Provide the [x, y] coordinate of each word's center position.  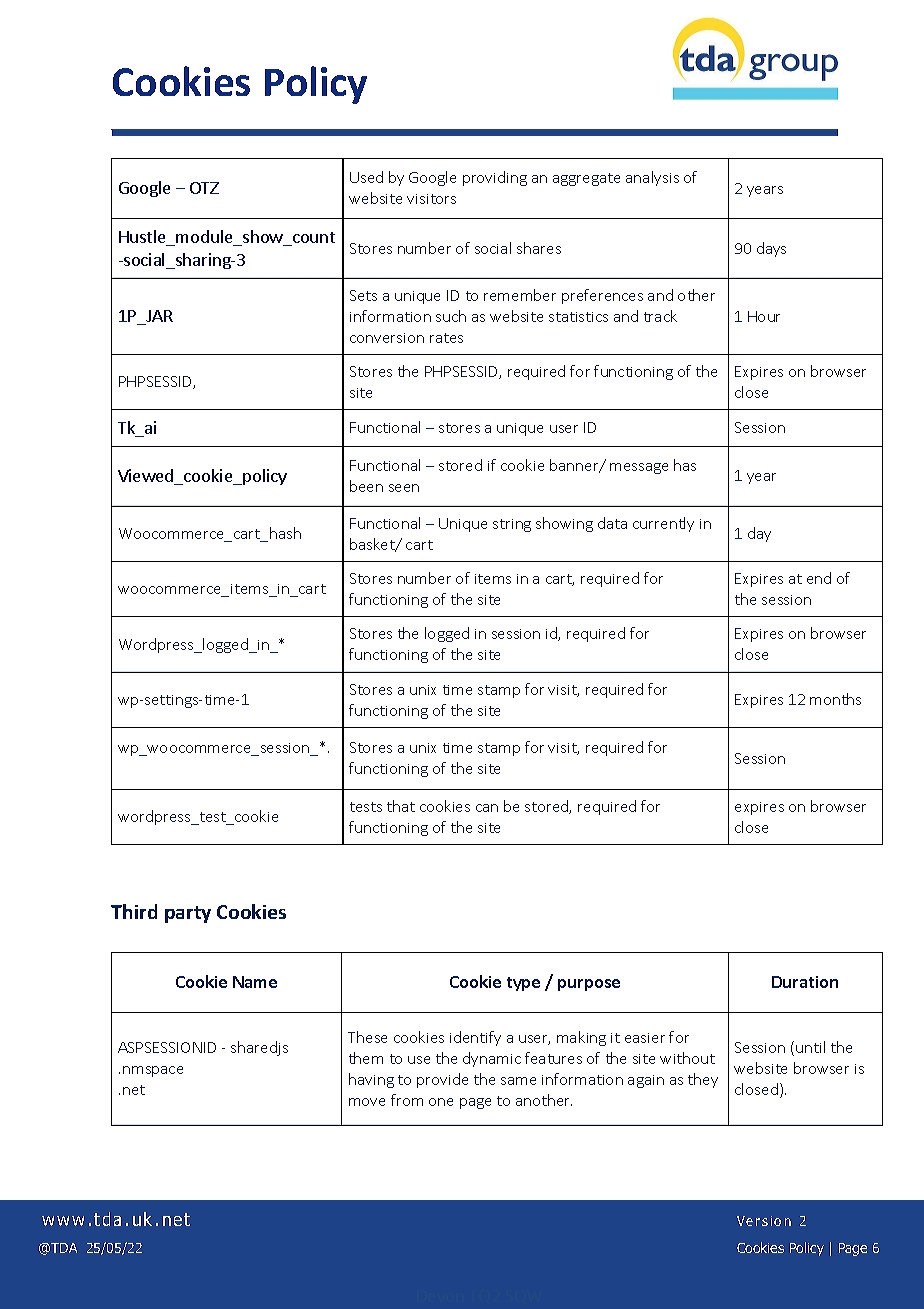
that [401, 806]
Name [255, 982]
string [512, 525]
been [366, 486]
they [703, 1080]
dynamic [492, 1059]
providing [495, 178]
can [487, 808]
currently [663, 524]
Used [366, 177]
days [771, 249]
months [835, 699]
